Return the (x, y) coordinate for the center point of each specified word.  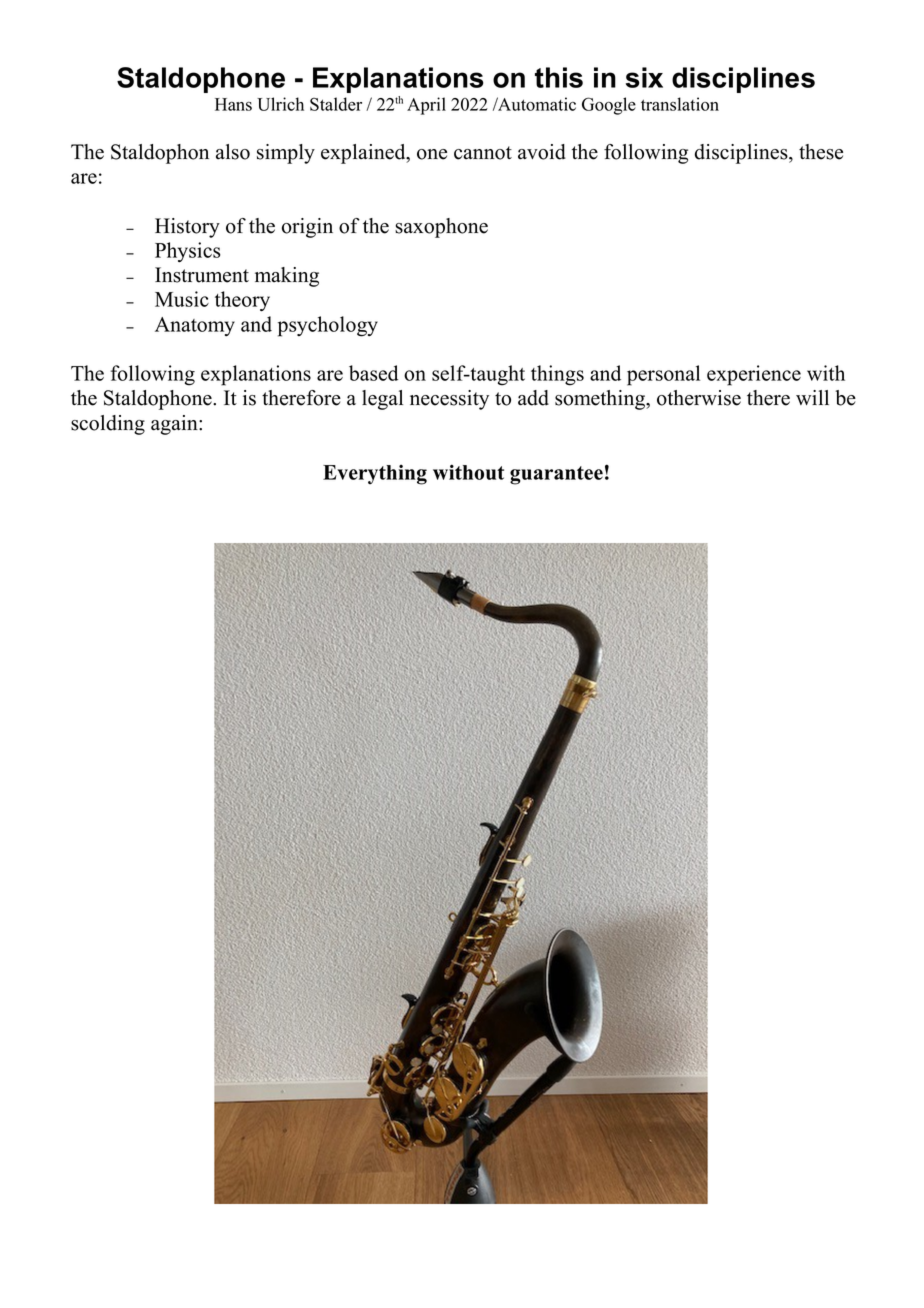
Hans (233, 104)
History (187, 228)
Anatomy (195, 326)
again (175, 425)
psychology (328, 326)
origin (307, 228)
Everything (375, 474)
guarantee (556, 475)
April (426, 106)
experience (754, 375)
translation (680, 104)
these (821, 152)
